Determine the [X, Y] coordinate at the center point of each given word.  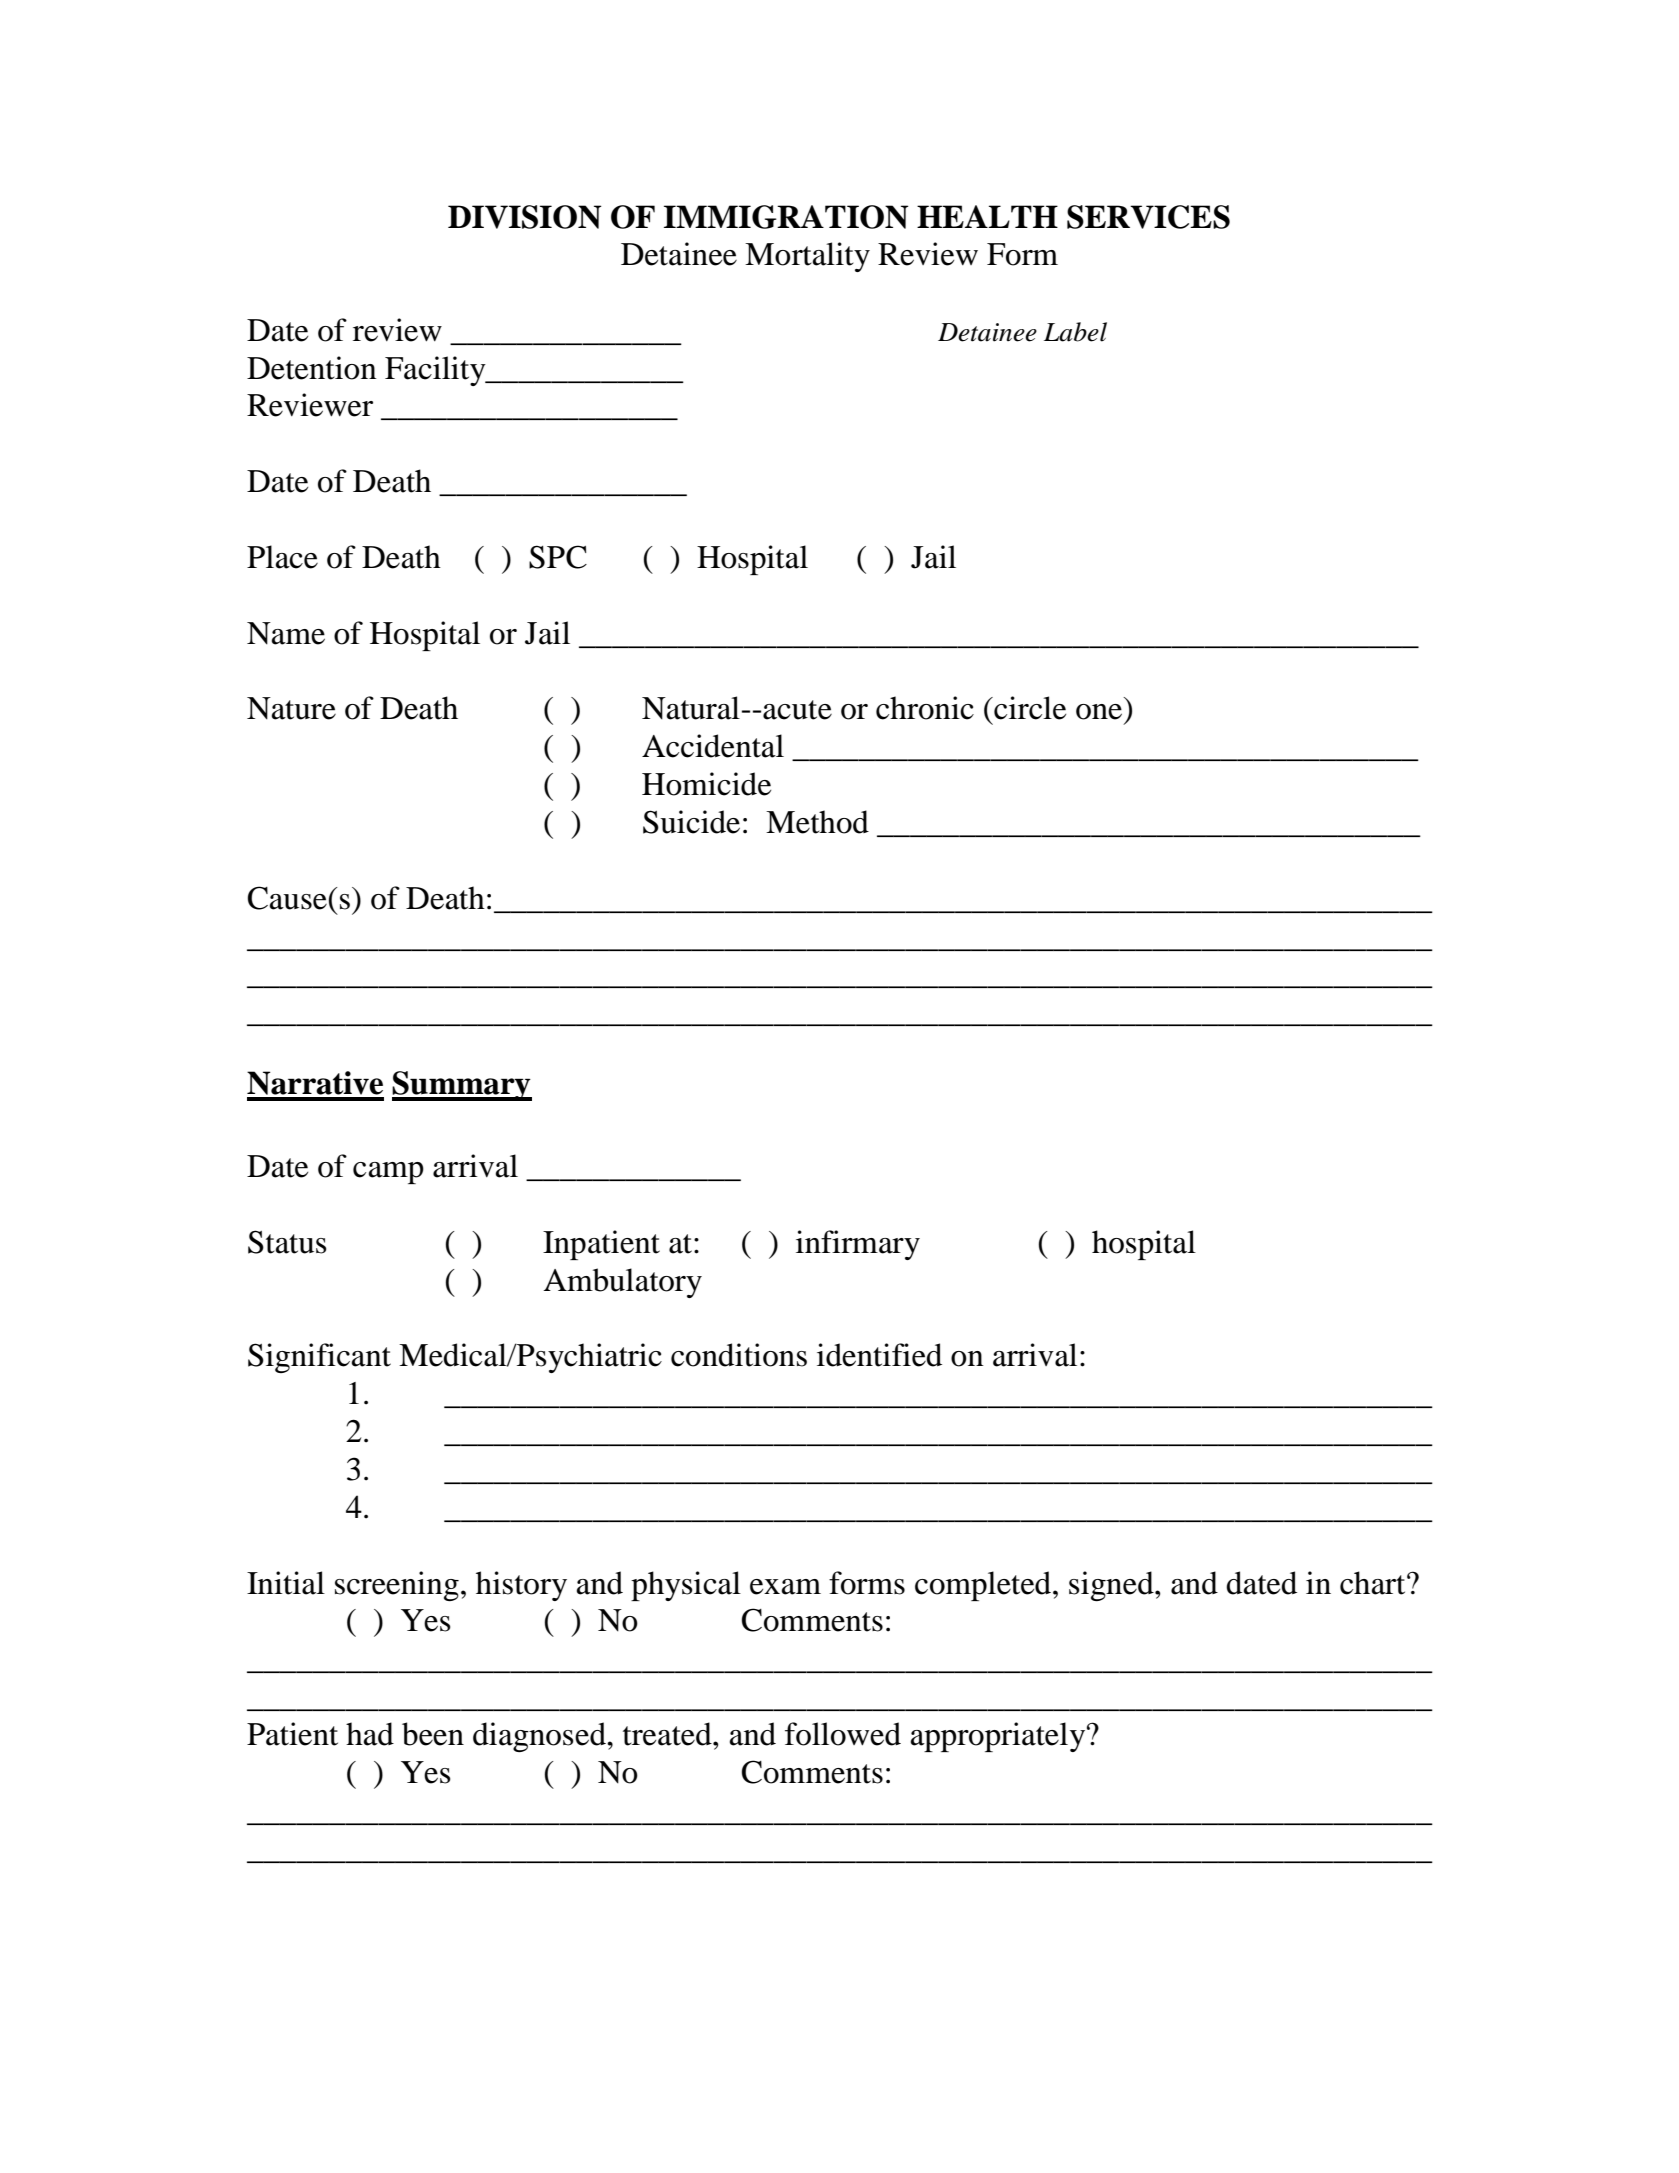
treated [668, 1734]
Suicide [691, 822]
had [370, 1734]
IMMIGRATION [786, 217]
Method [817, 822]
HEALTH [987, 216]
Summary [462, 1086]
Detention [312, 368]
